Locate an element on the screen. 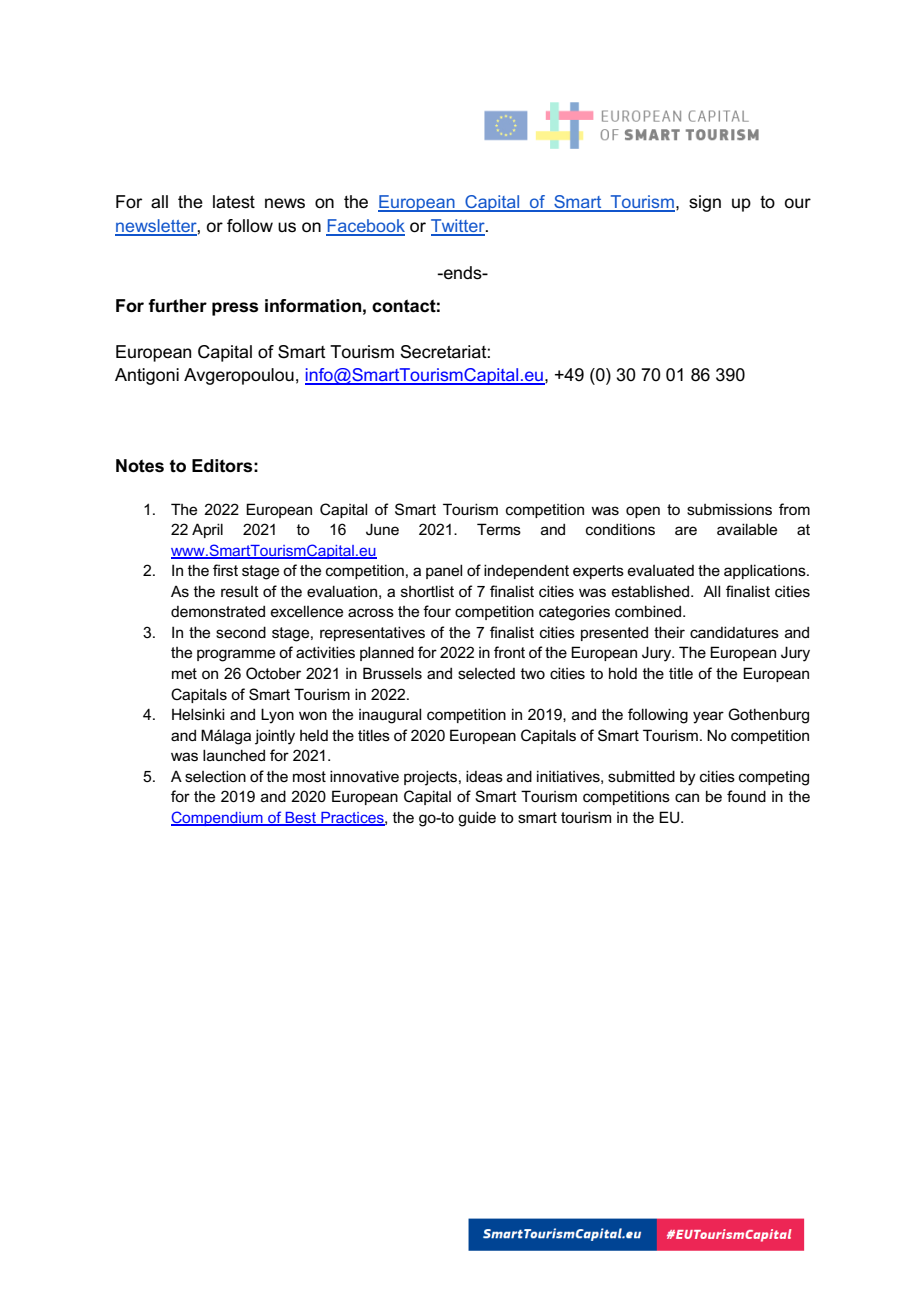 The width and height of the screenshot is (924, 1308). submissions is located at coordinates (729, 509).
